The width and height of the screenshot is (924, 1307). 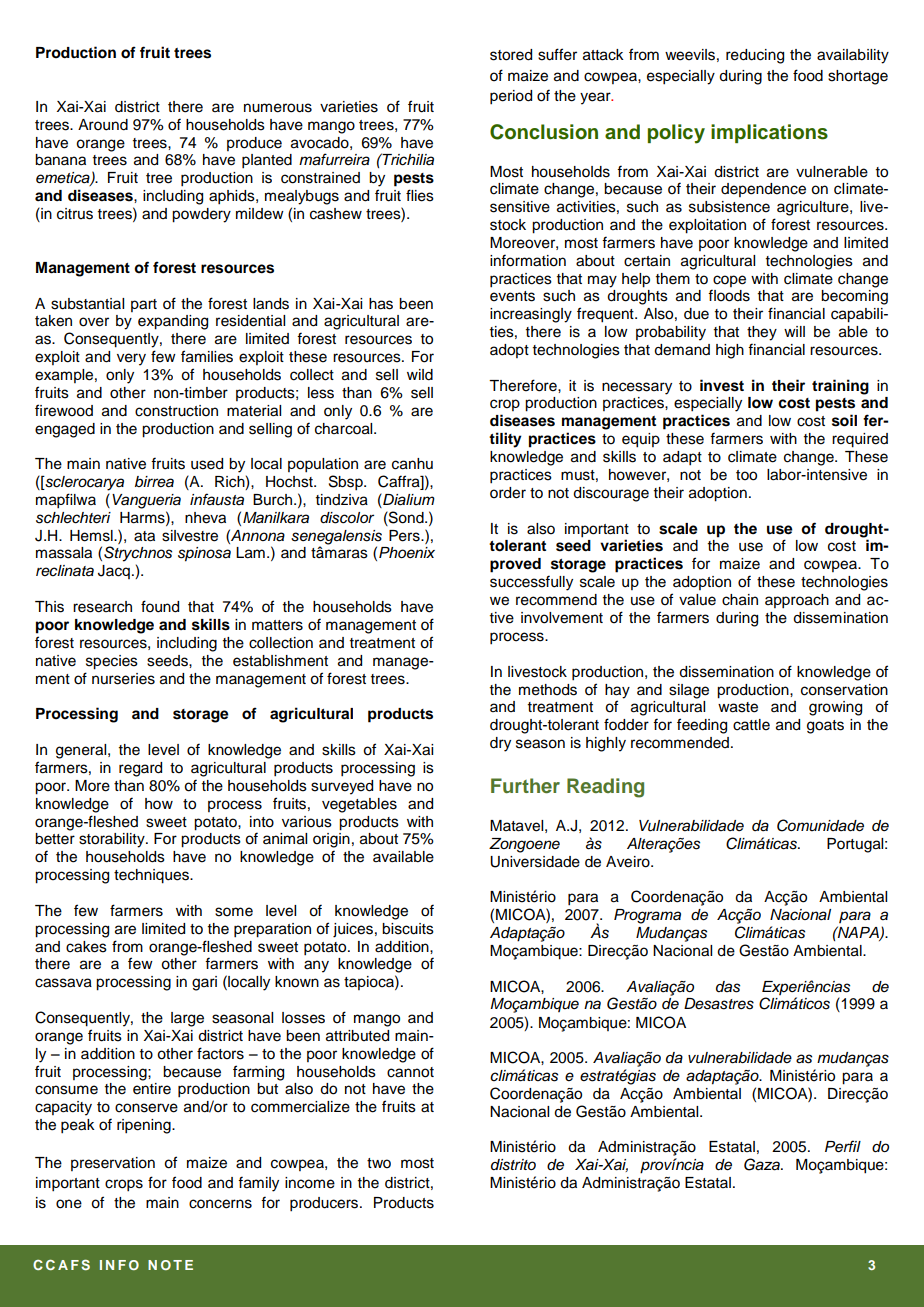 What do you see at coordinates (511, 97) in the screenshot?
I see `period` at bounding box center [511, 97].
